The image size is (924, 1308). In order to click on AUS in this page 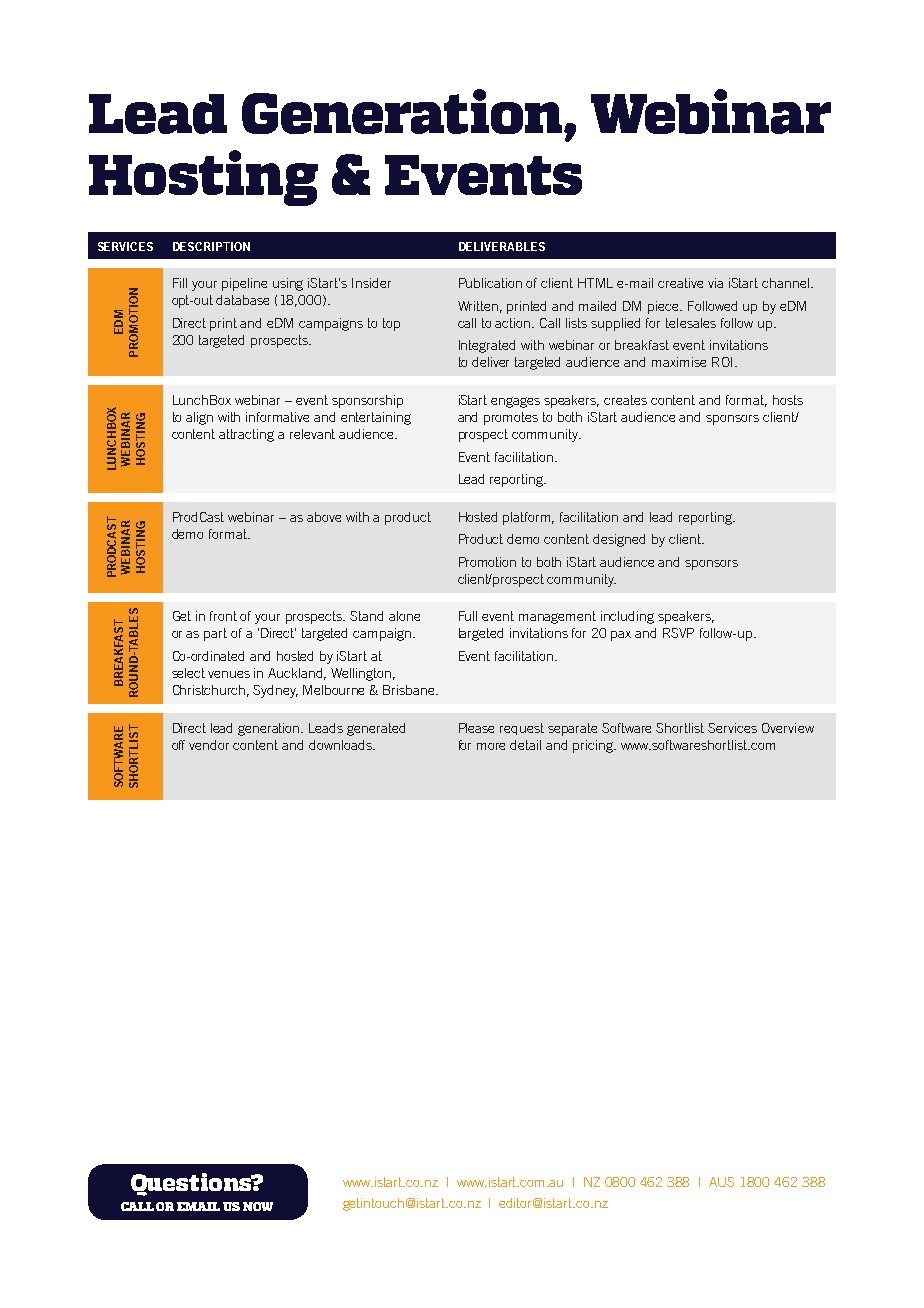, I will do `click(721, 1182)`.
